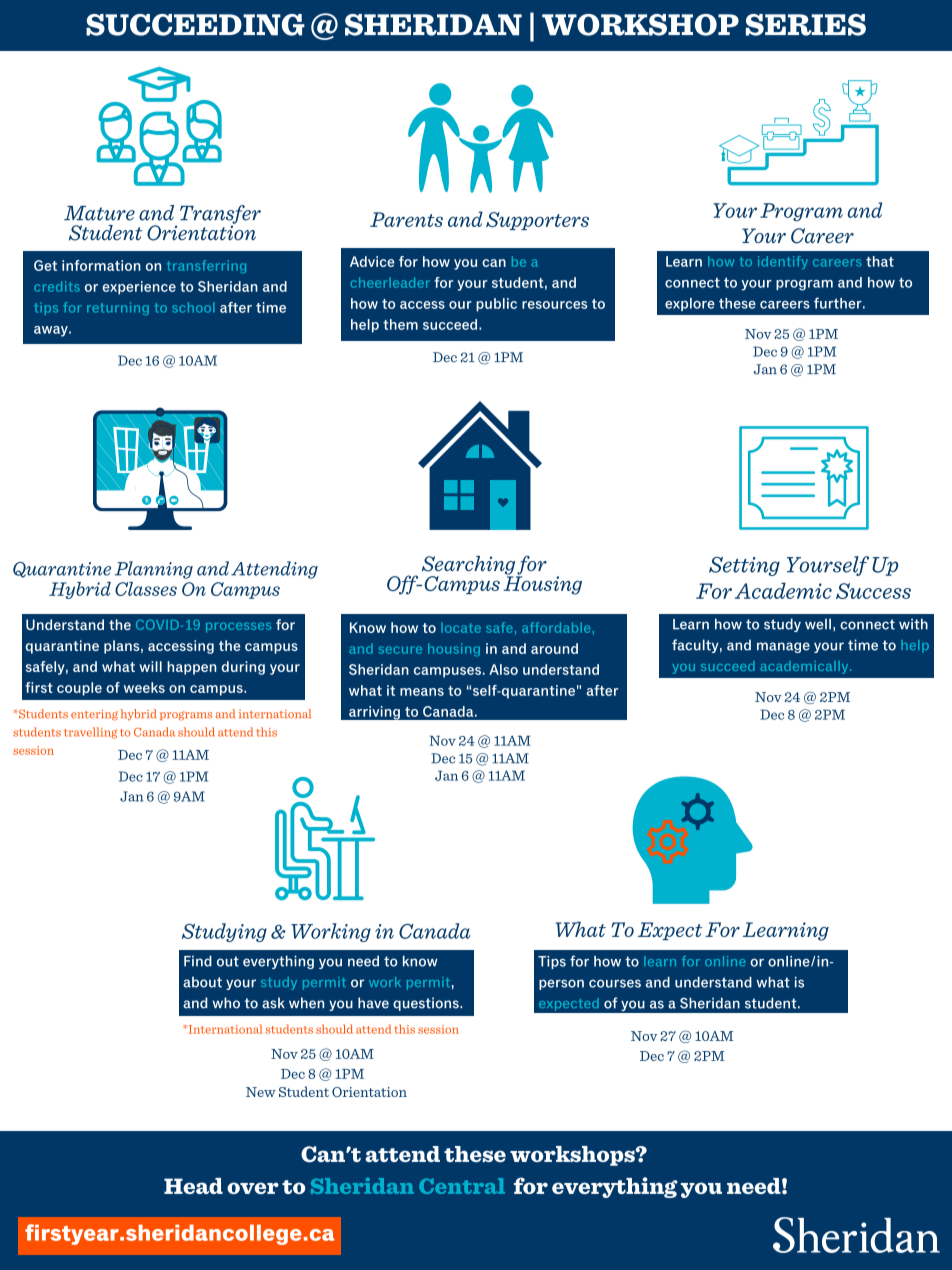 The image size is (952, 1270). I want to click on questions, so click(427, 1004).
